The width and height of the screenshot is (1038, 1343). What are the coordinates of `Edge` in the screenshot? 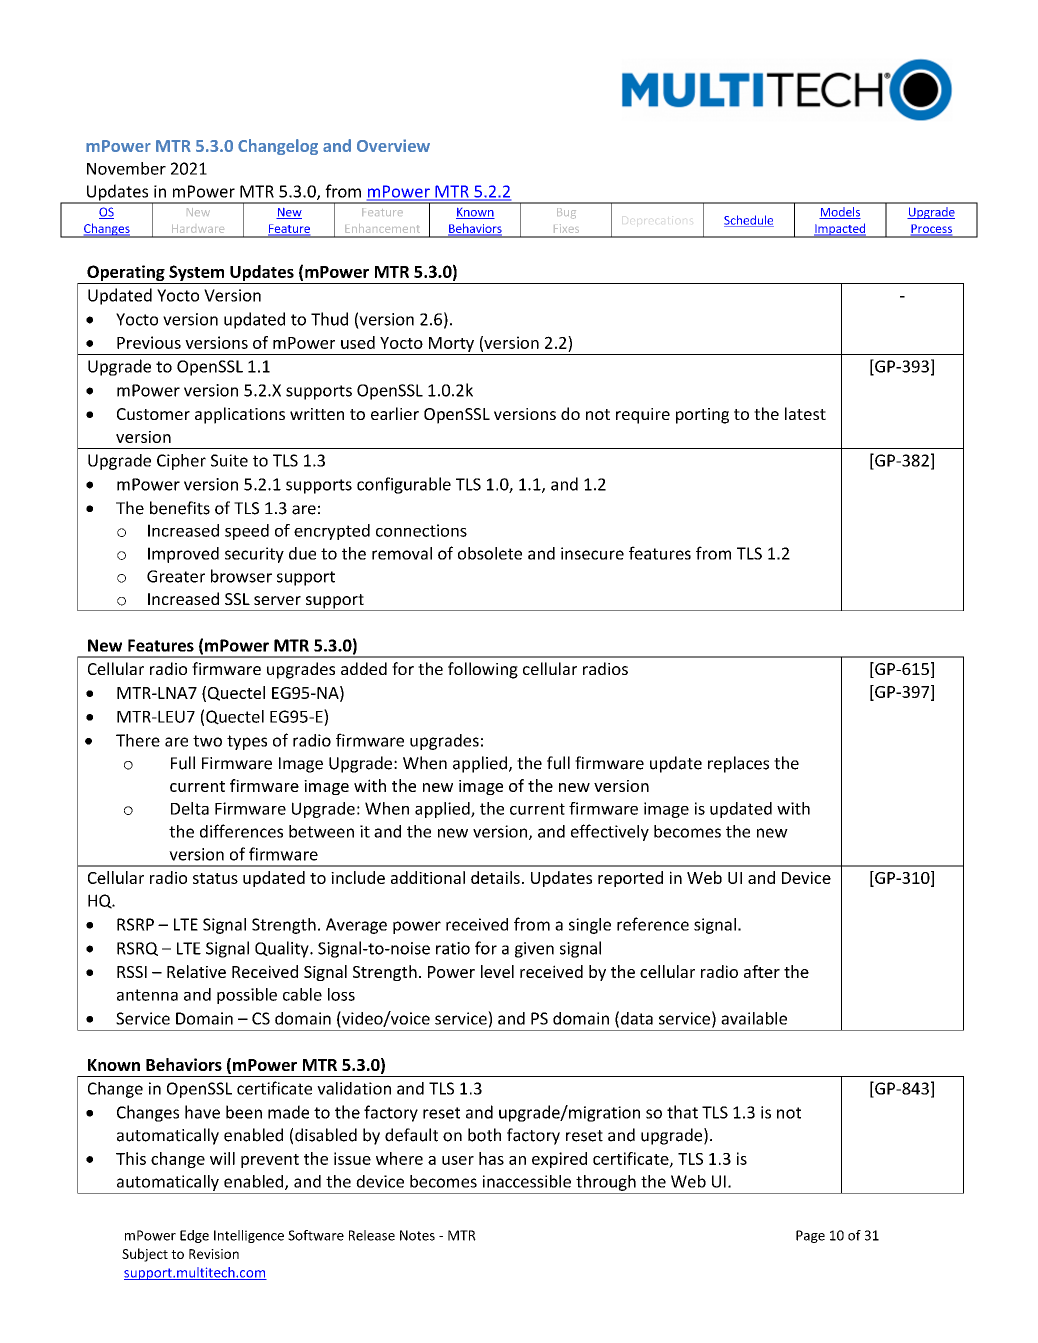 It's located at (194, 1236).
